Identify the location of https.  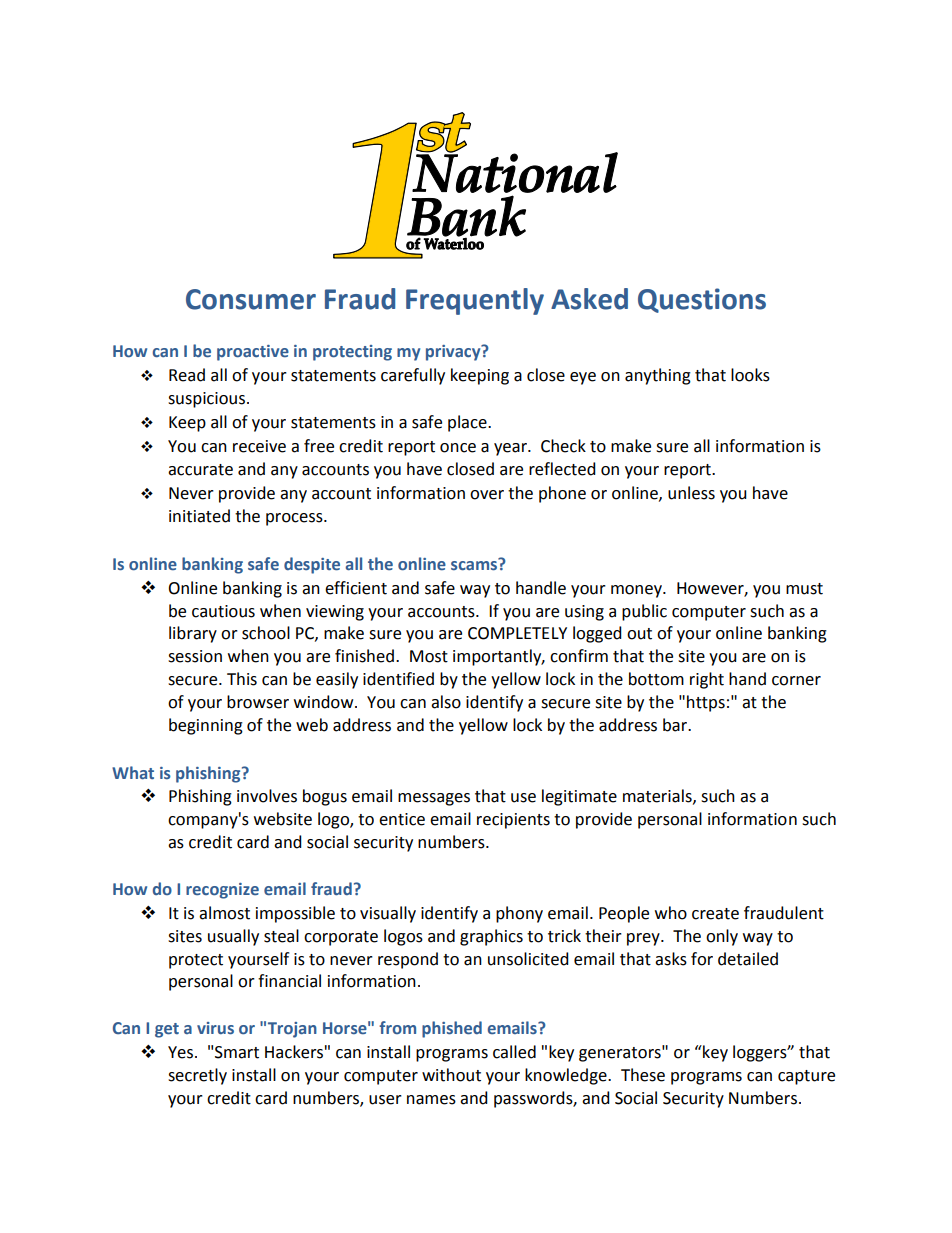
(706, 703).
